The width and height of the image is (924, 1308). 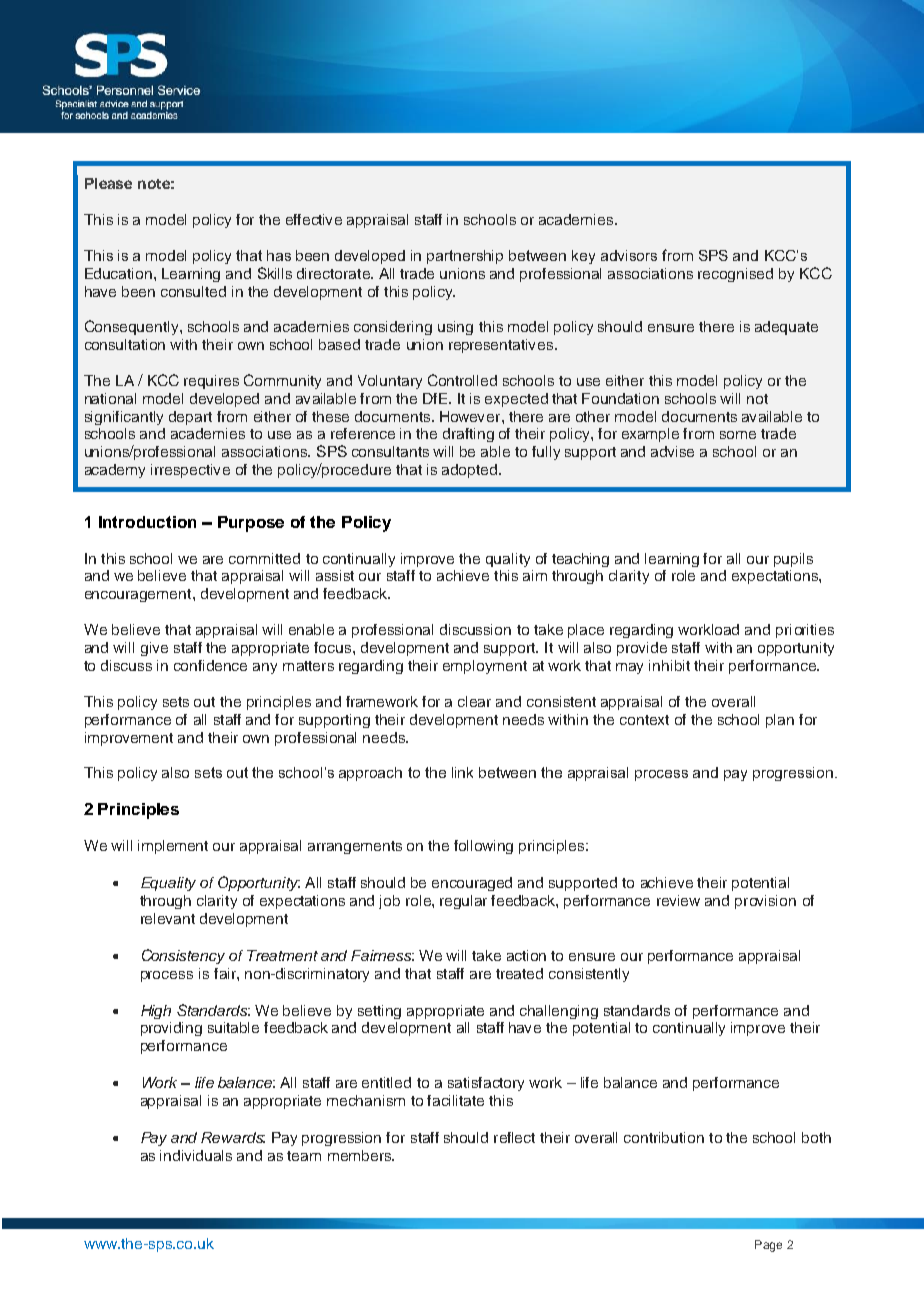 I want to click on partnership, so click(x=465, y=257).
